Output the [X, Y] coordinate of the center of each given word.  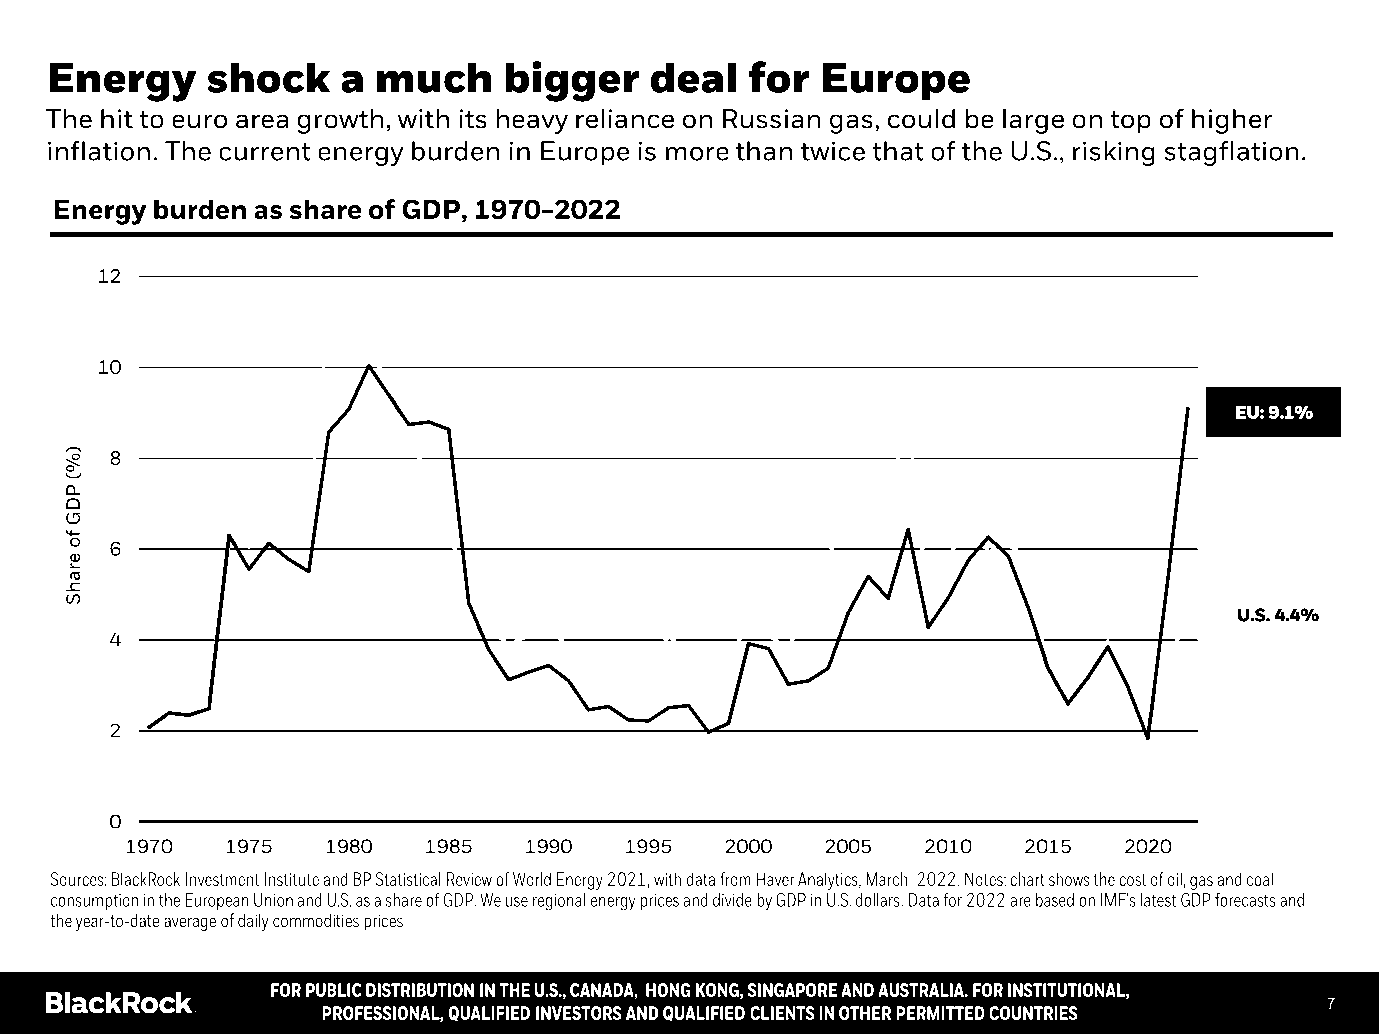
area [262, 121]
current [265, 152]
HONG [668, 990]
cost [1133, 879]
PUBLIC [334, 990]
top [1130, 122]
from [735, 879]
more [697, 154]
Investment [223, 879]
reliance [625, 119]
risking [1114, 153]
